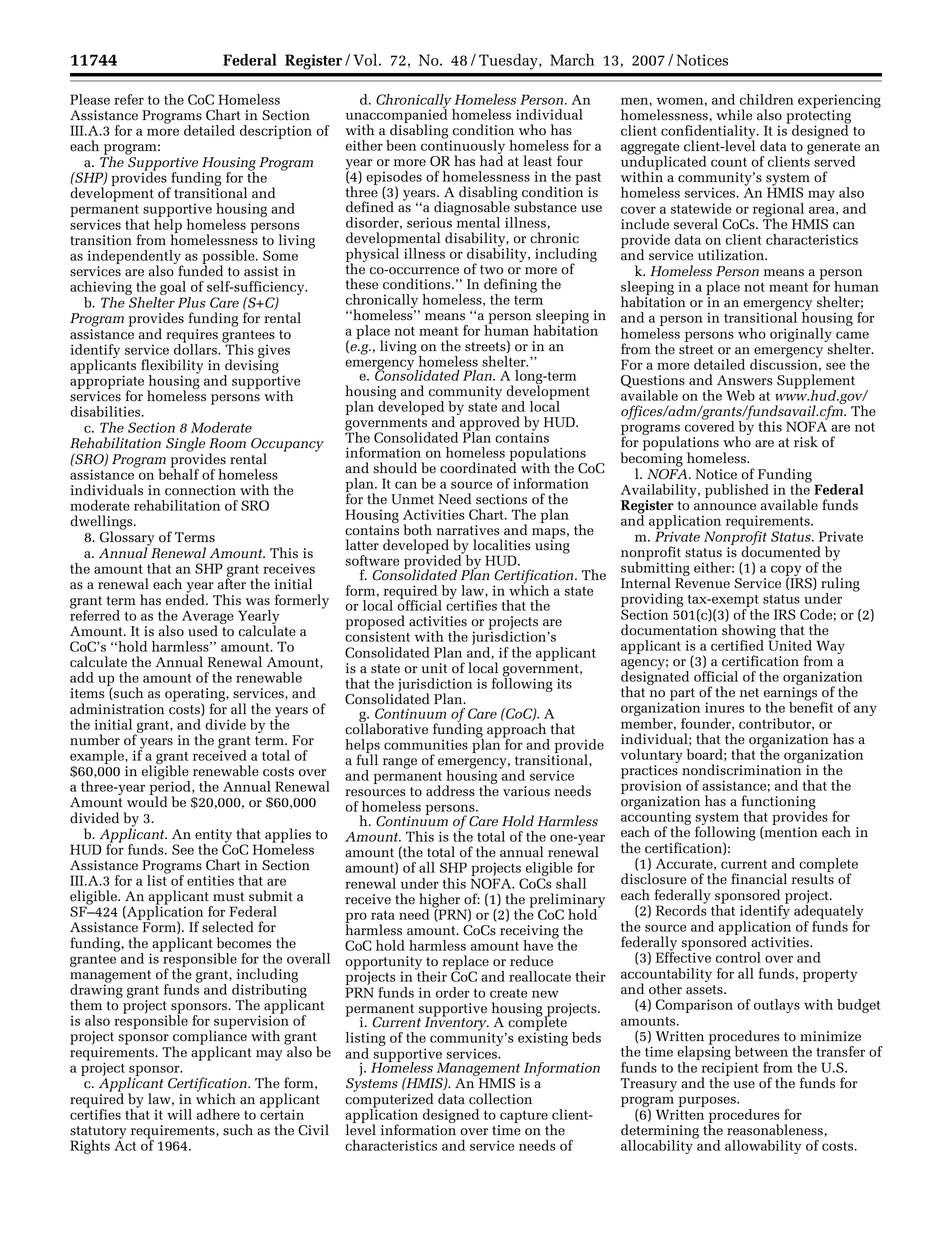 The height and width of the image is (1233, 952). What do you see at coordinates (196, 348) in the image?
I see `dollars` at bounding box center [196, 348].
